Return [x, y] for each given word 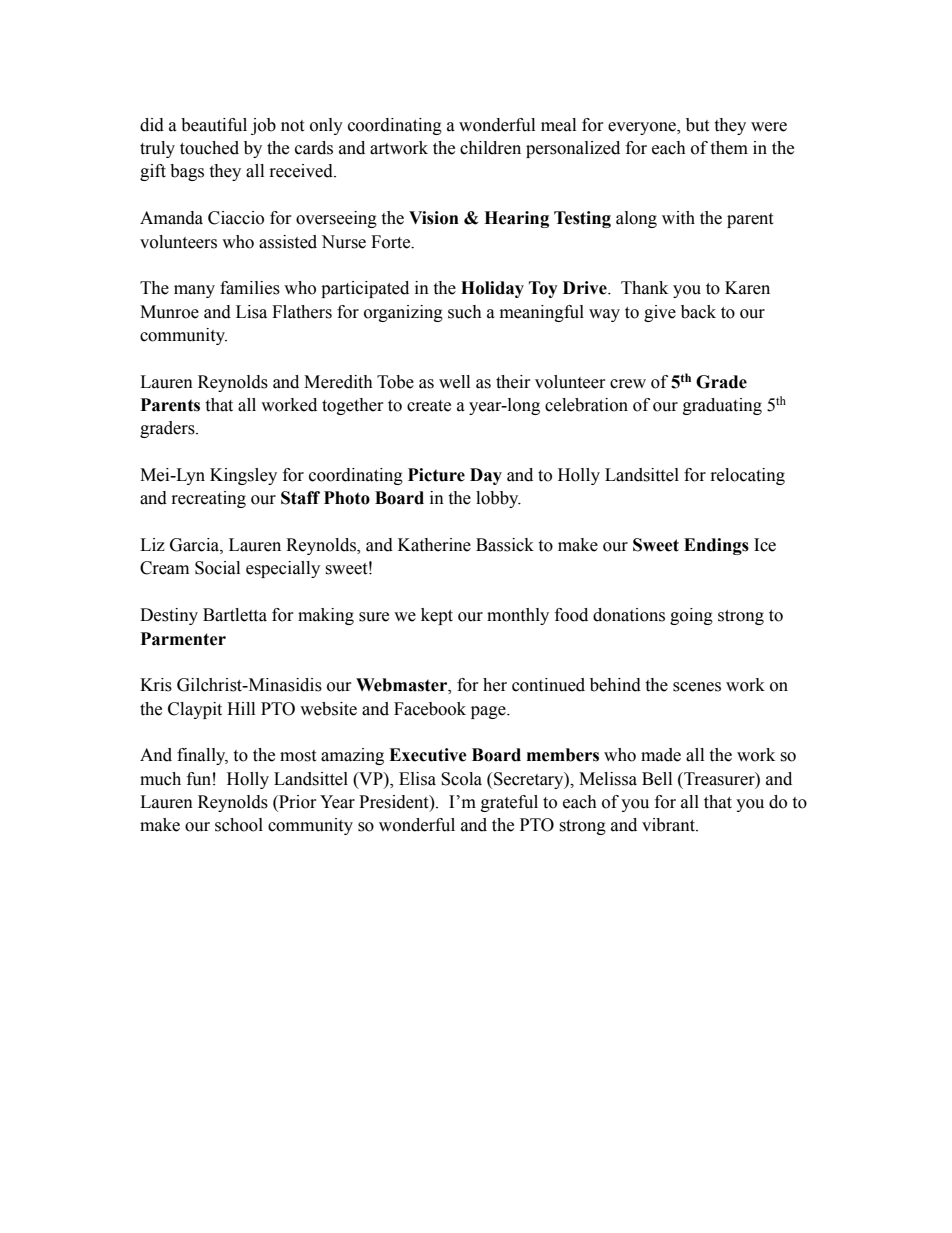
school [239, 825]
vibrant [669, 825]
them [729, 148]
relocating [748, 476]
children [490, 148]
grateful [509, 803]
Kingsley [243, 476]
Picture [436, 475]
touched [209, 148]
